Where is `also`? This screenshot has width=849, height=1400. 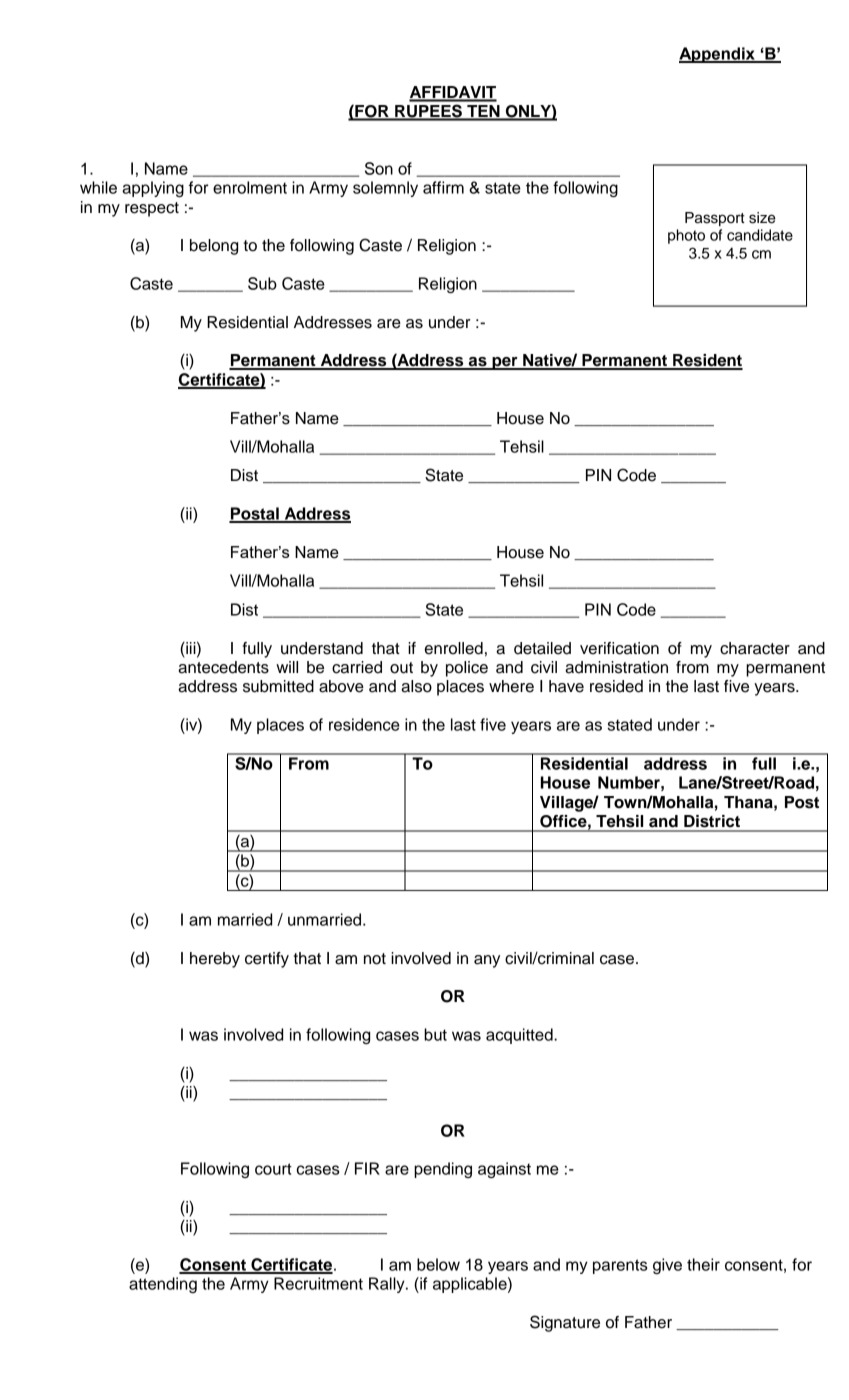 also is located at coordinates (416, 686).
